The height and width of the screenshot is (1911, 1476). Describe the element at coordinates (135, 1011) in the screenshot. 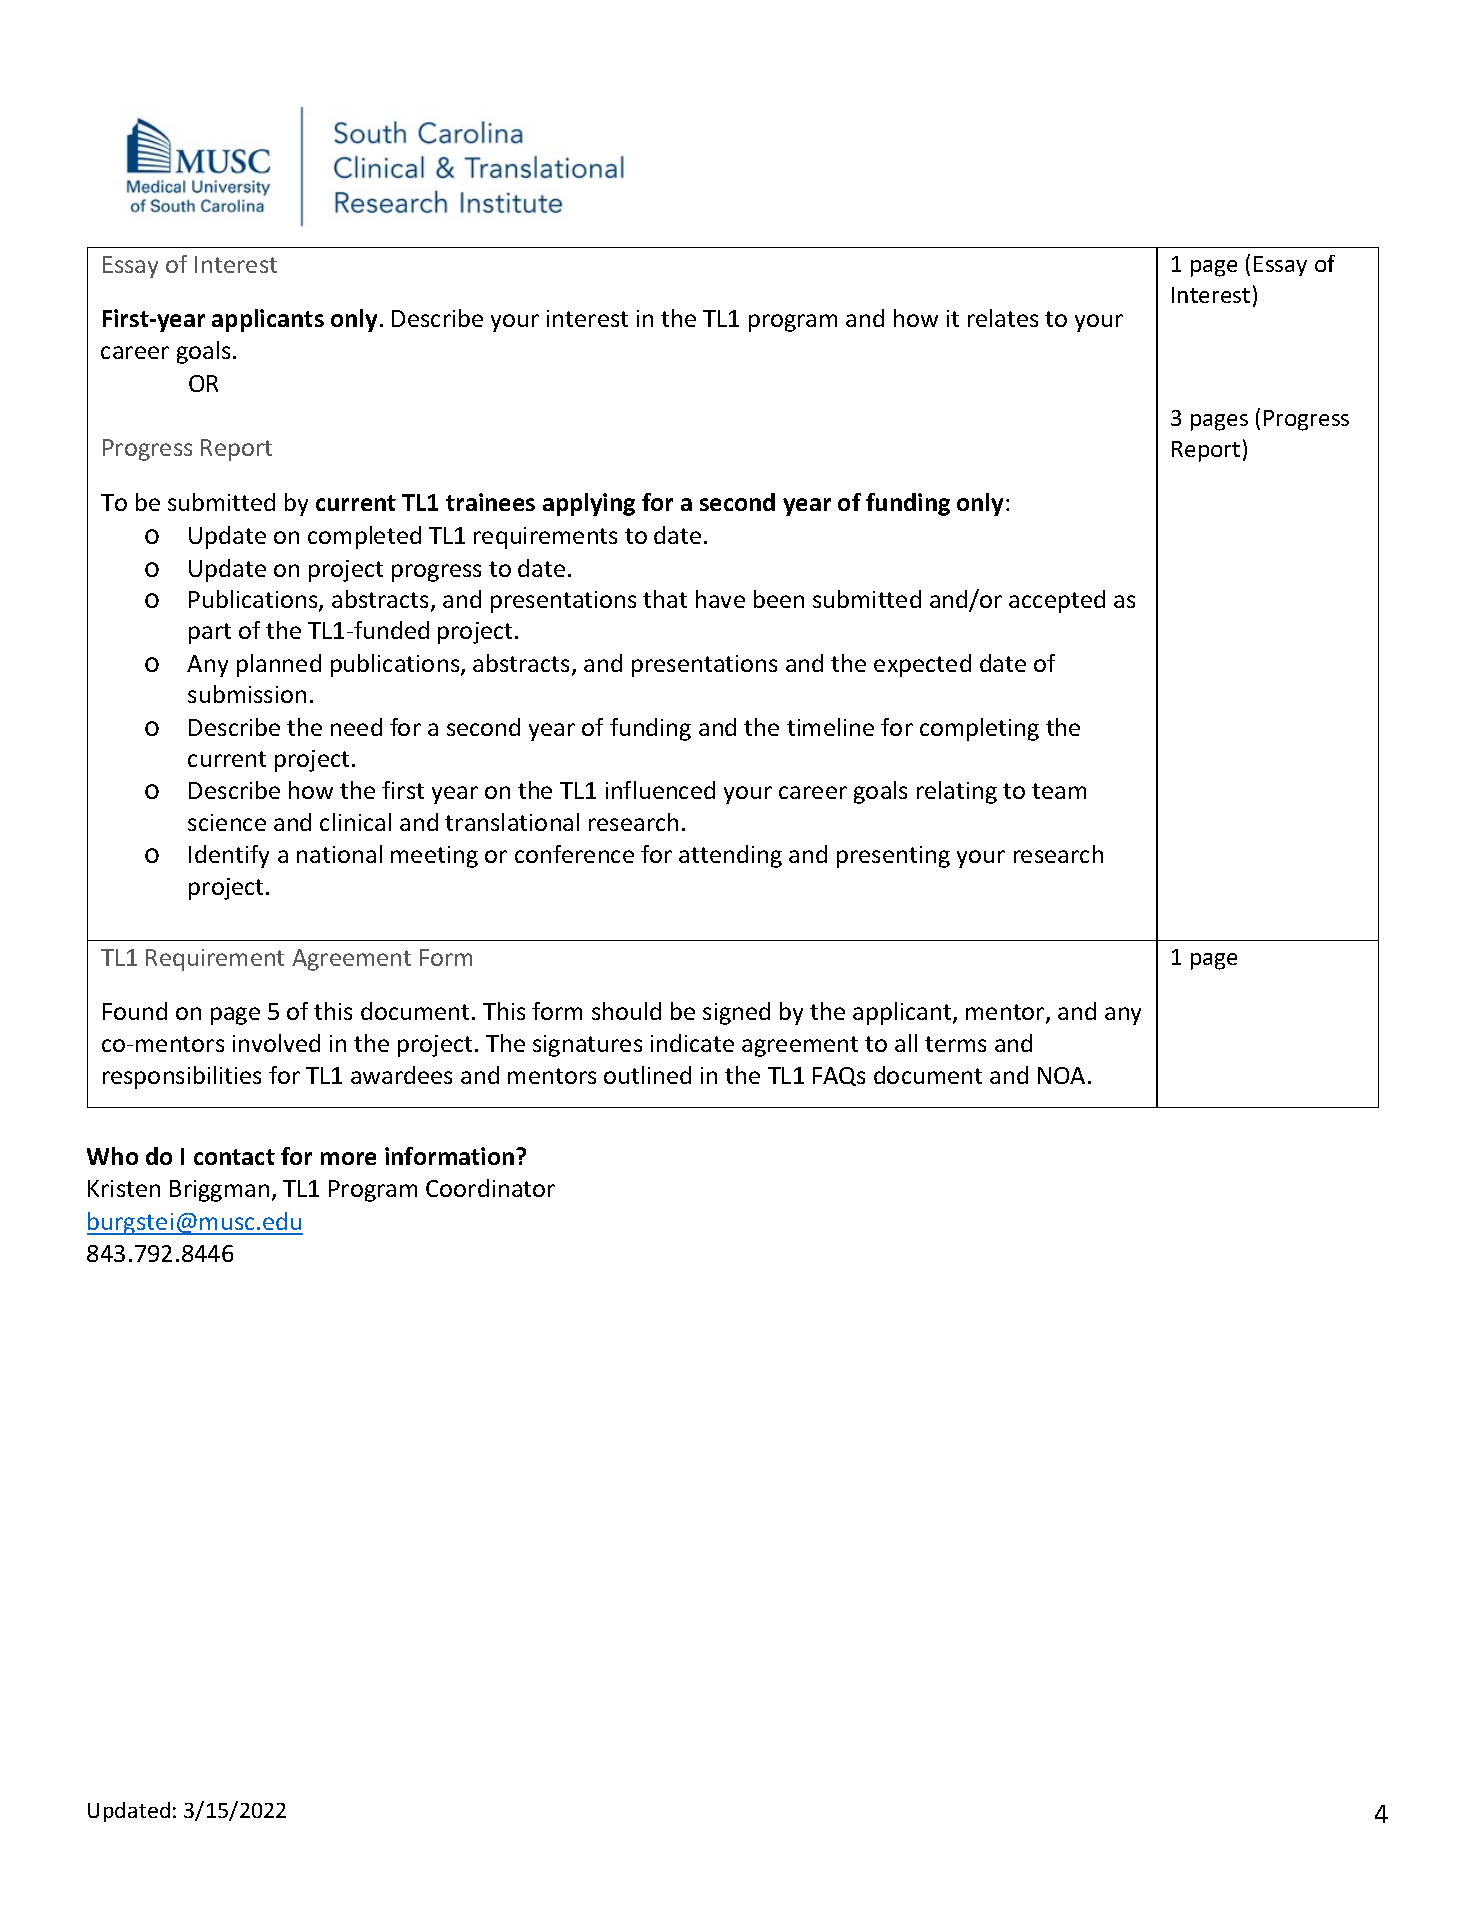

I see `Found` at that location.
